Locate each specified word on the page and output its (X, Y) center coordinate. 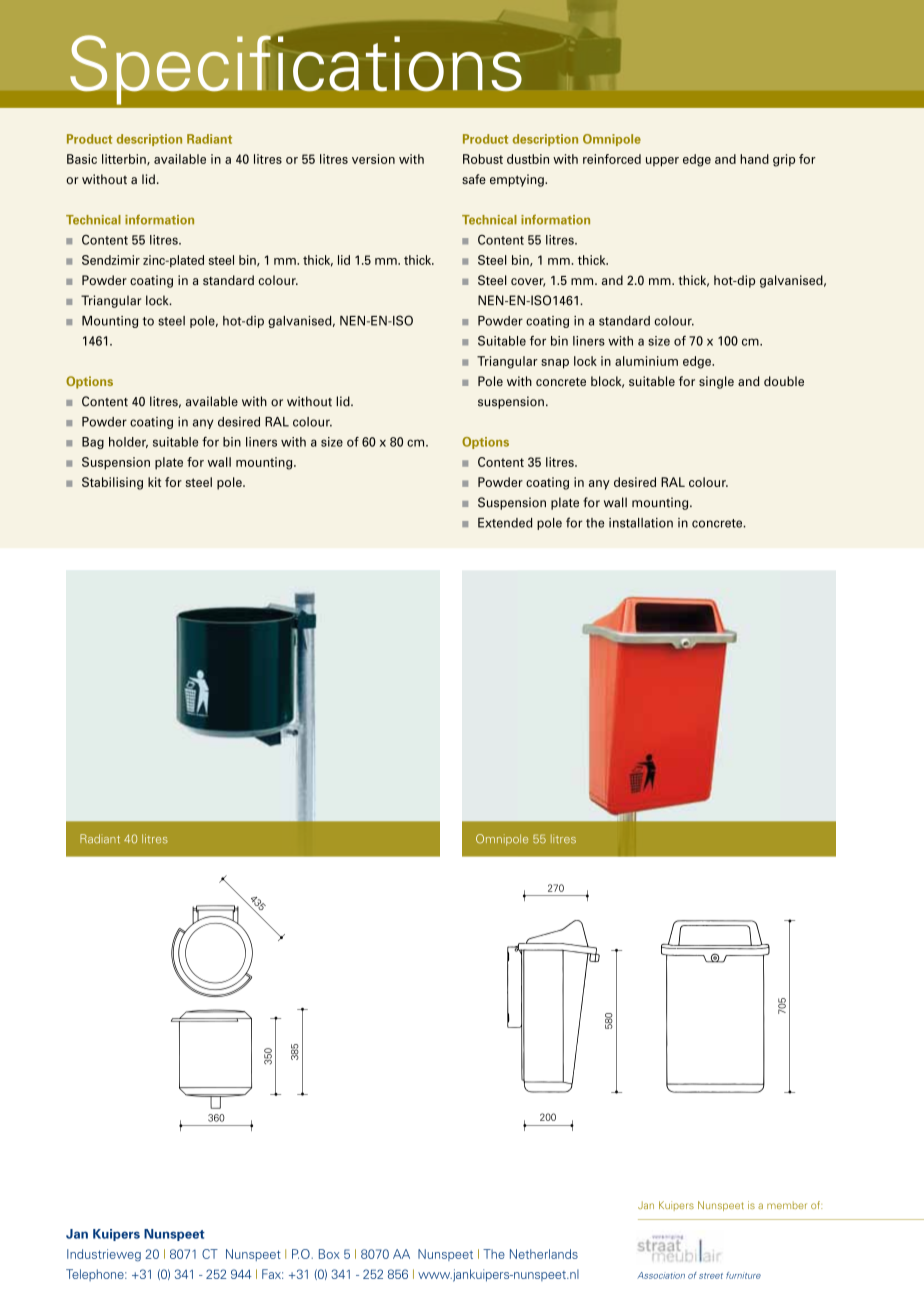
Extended (505, 523)
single (716, 382)
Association (661, 1275)
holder (128, 442)
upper (662, 162)
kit (154, 482)
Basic (82, 159)
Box (329, 1254)
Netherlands (544, 1254)
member (787, 1205)
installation (641, 523)
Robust (483, 159)
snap (555, 364)
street (711, 1276)
